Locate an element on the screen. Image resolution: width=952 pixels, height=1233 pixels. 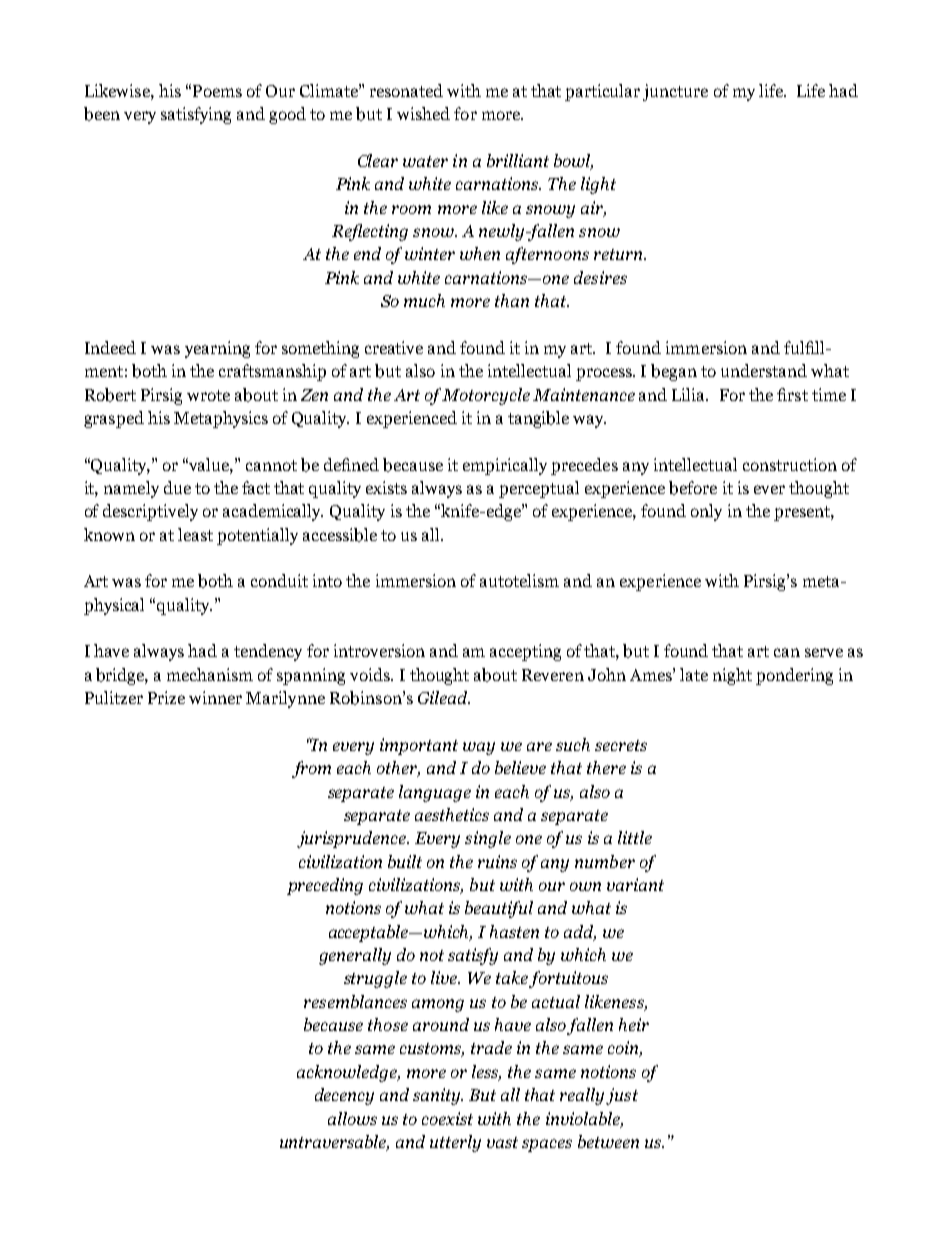
understand is located at coordinates (764, 370).
